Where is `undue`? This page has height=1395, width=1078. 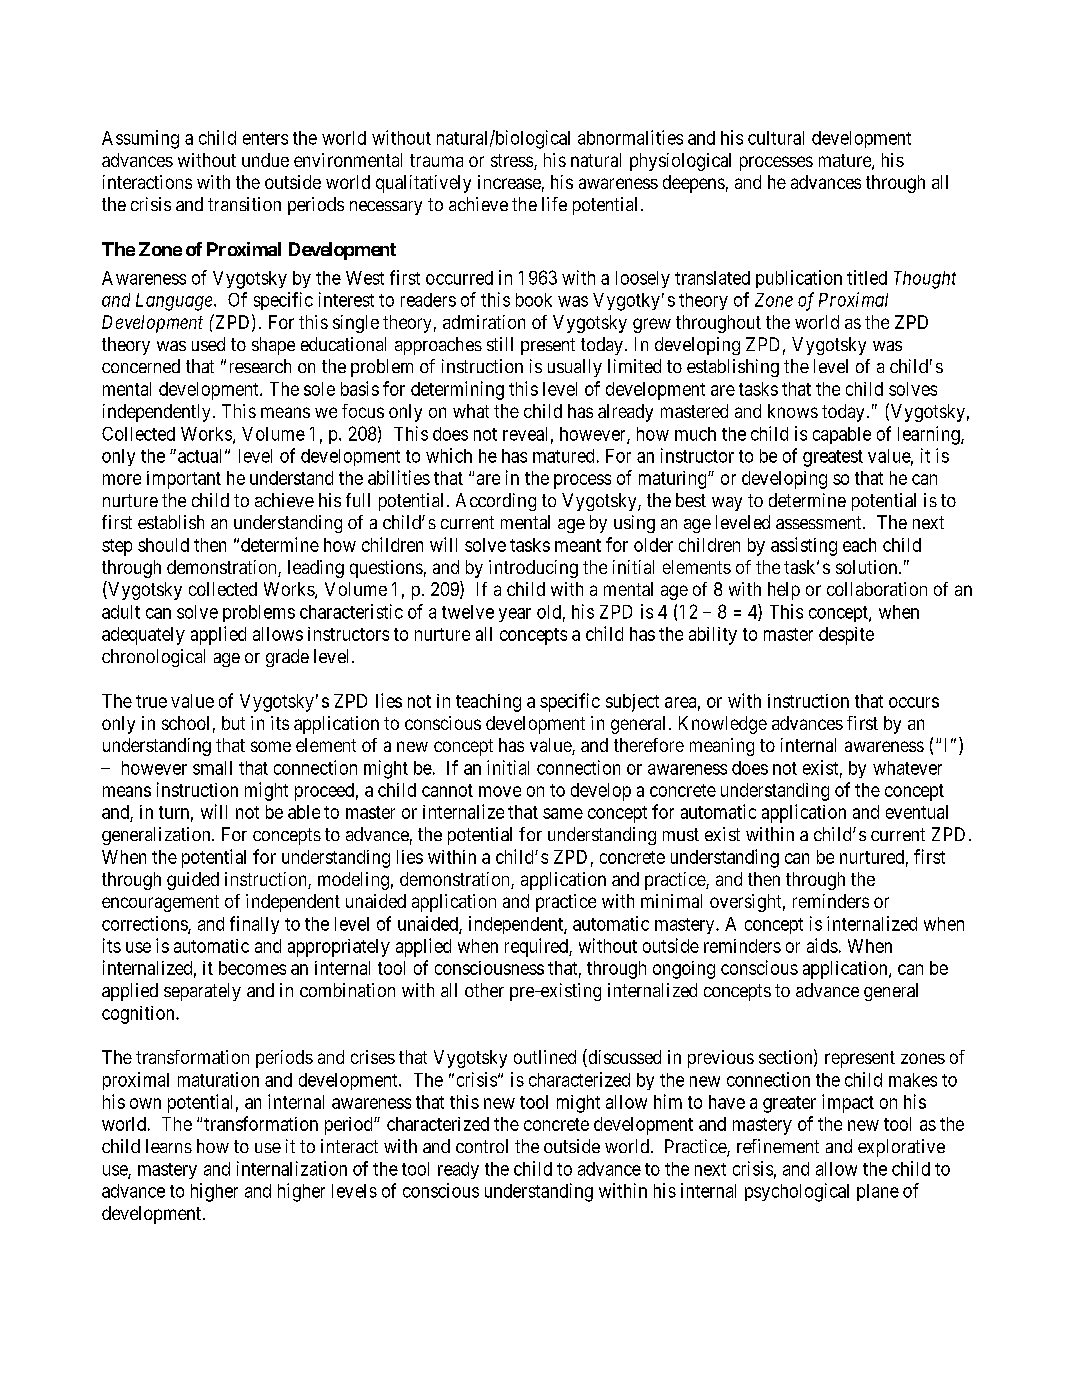 undue is located at coordinates (265, 160).
